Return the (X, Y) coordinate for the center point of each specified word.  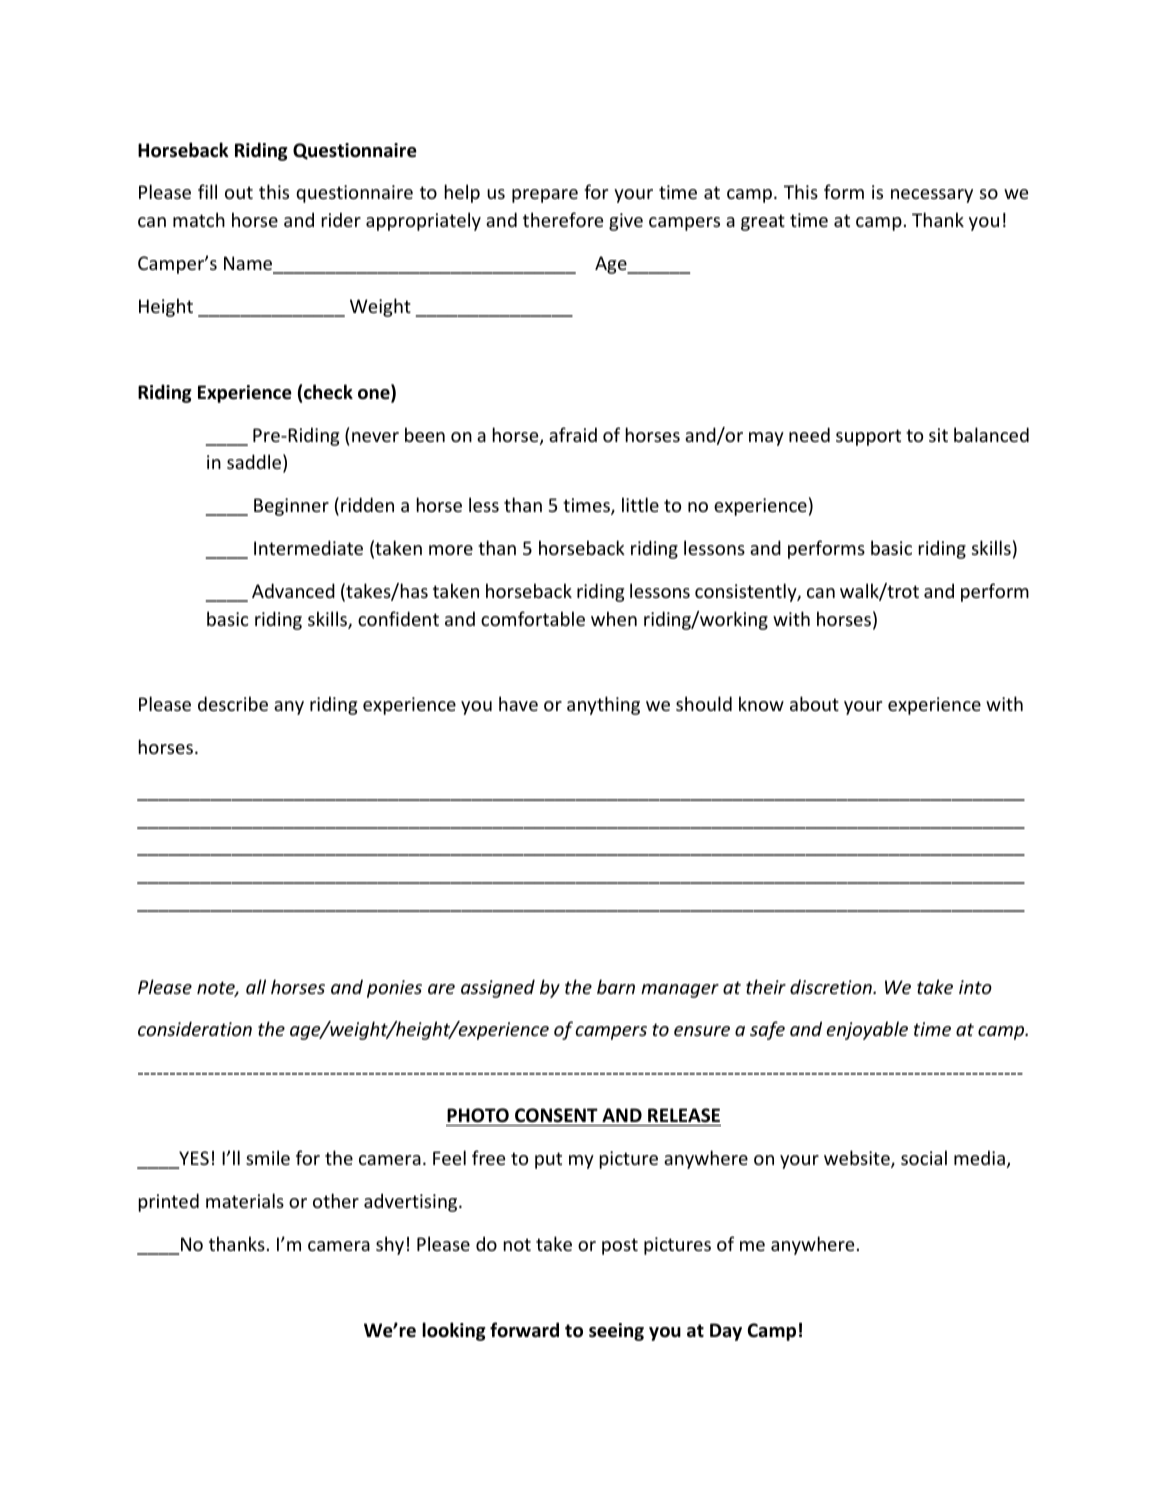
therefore (563, 219)
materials (245, 1200)
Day (726, 1332)
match (199, 219)
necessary (932, 196)
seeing (616, 1332)
